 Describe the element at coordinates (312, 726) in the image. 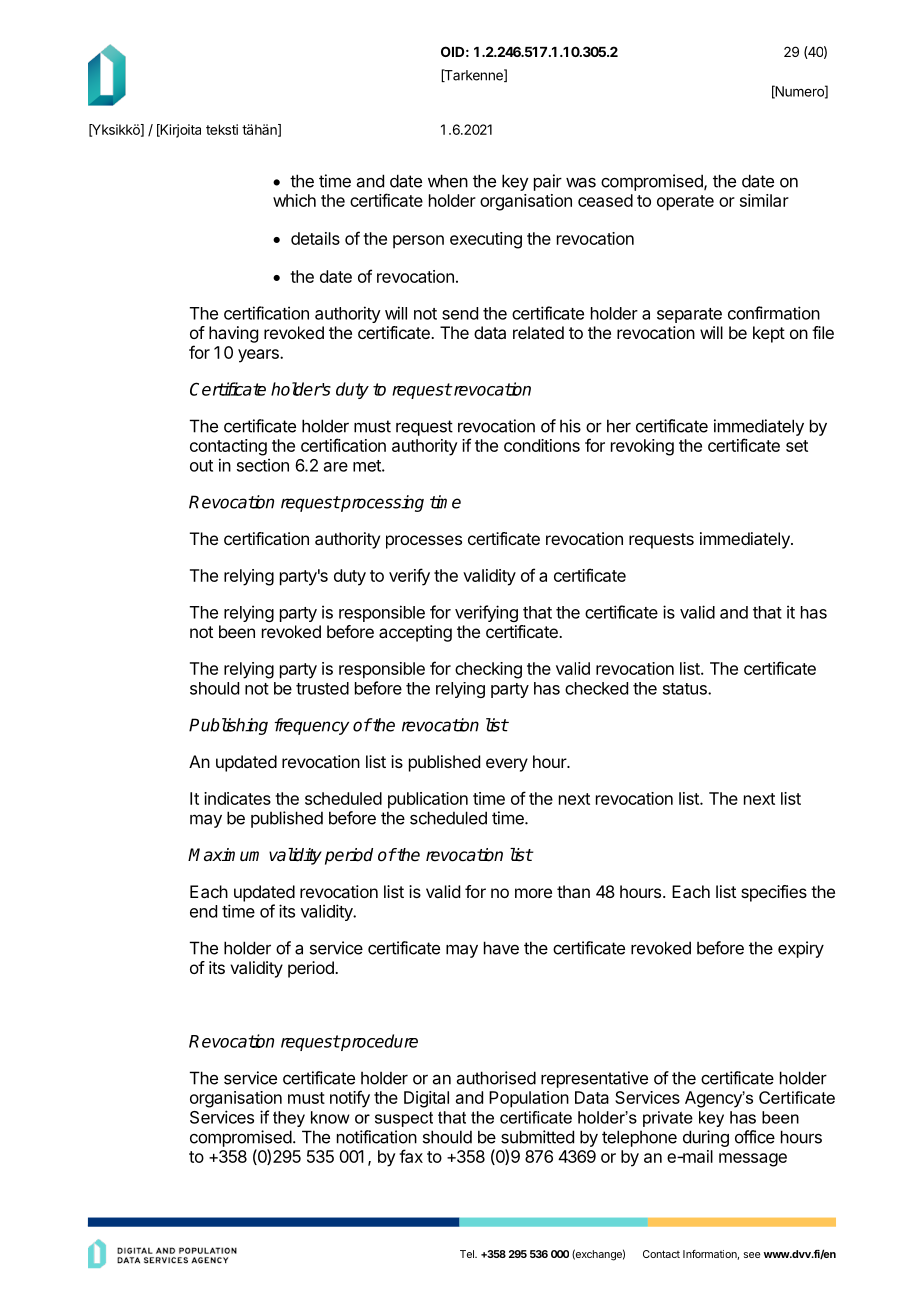

I see `frequency` at that location.
